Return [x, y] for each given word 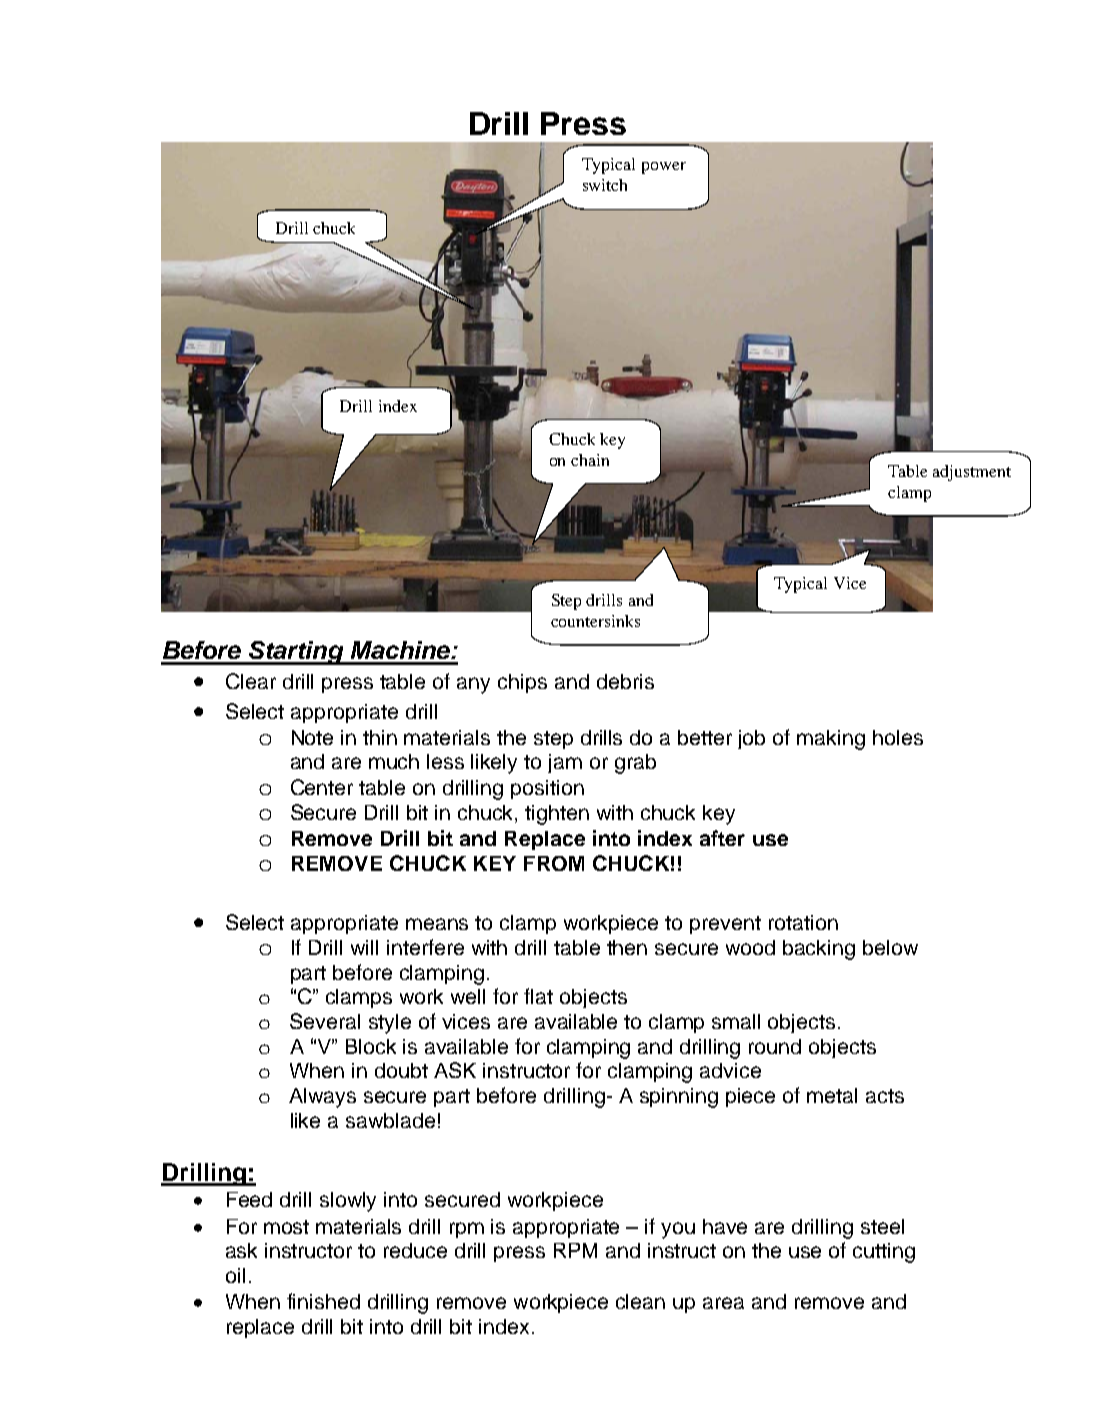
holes [898, 737]
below [890, 947]
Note [312, 737]
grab [635, 764]
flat [538, 996]
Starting [296, 653]
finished [323, 1301]
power [664, 168]
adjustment [972, 473]
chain [590, 460]
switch [605, 185]
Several [325, 1021]
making [831, 740]
